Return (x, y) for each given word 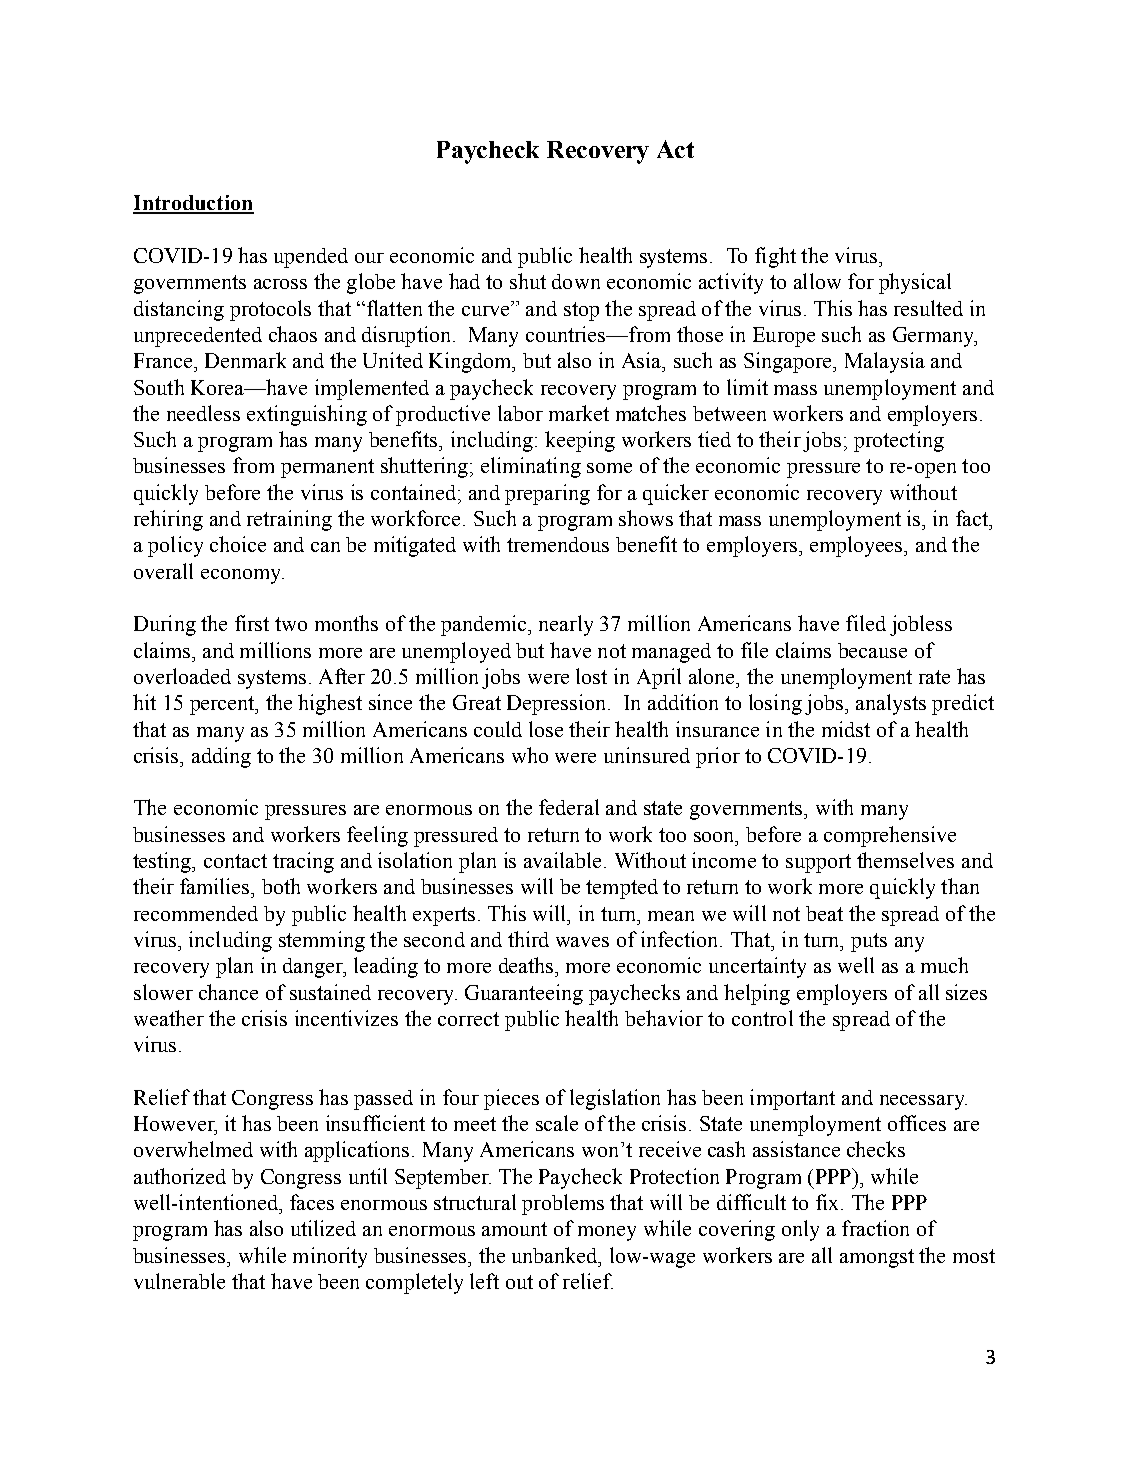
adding (221, 757)
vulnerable (179, 1281)
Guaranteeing (524, 994)
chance (228, 992)
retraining (289, 520)
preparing (547, 494)
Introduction (193, 204)
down (576, 281)
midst (846, 729)
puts (869, 942)
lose (546, 729)
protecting (899, 441)
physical (915, 283)
